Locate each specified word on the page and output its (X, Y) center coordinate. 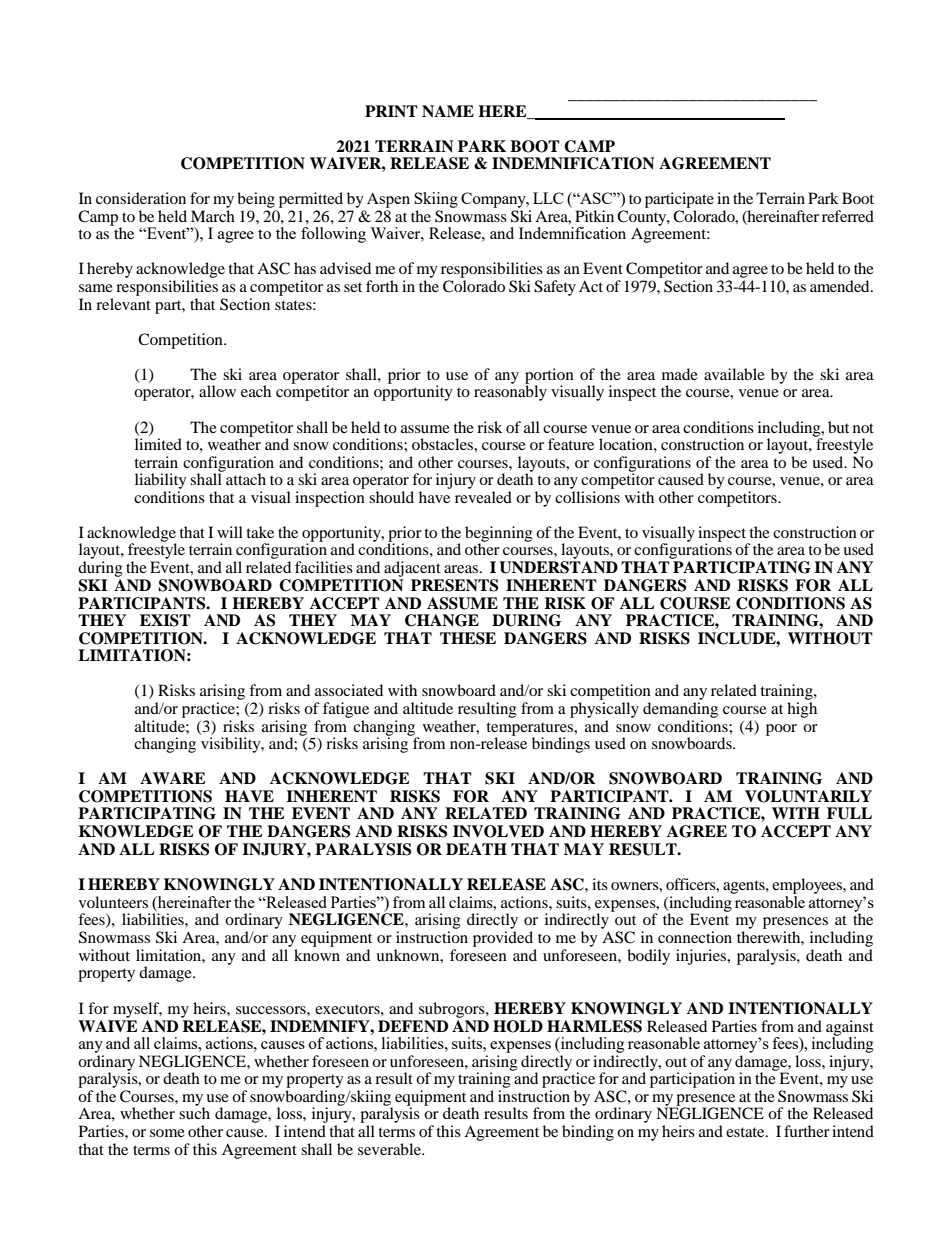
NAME (448, 111)
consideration (141, 198)
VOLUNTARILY (808, 796)
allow (217, 391)
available (734, 374)
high (802, 710)
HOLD (518, 1026)
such (194, 1112)
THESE (468, 638)
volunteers (113, 902)
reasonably (510, 392)
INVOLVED (498, 831)
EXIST (165, 620)
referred (848, 216)
